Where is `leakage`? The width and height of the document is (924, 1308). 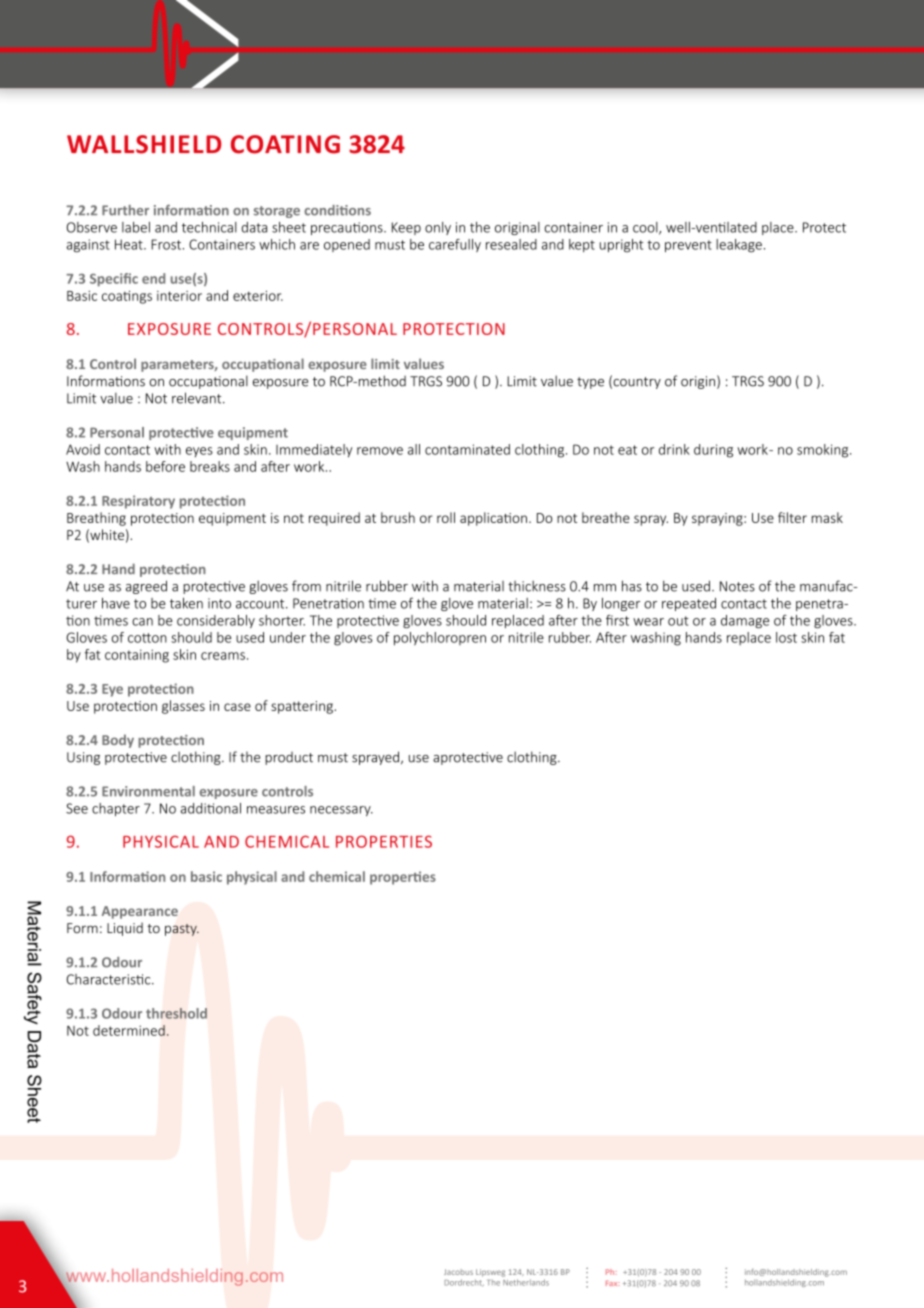
leakage is located at coordinates (739, 246).
